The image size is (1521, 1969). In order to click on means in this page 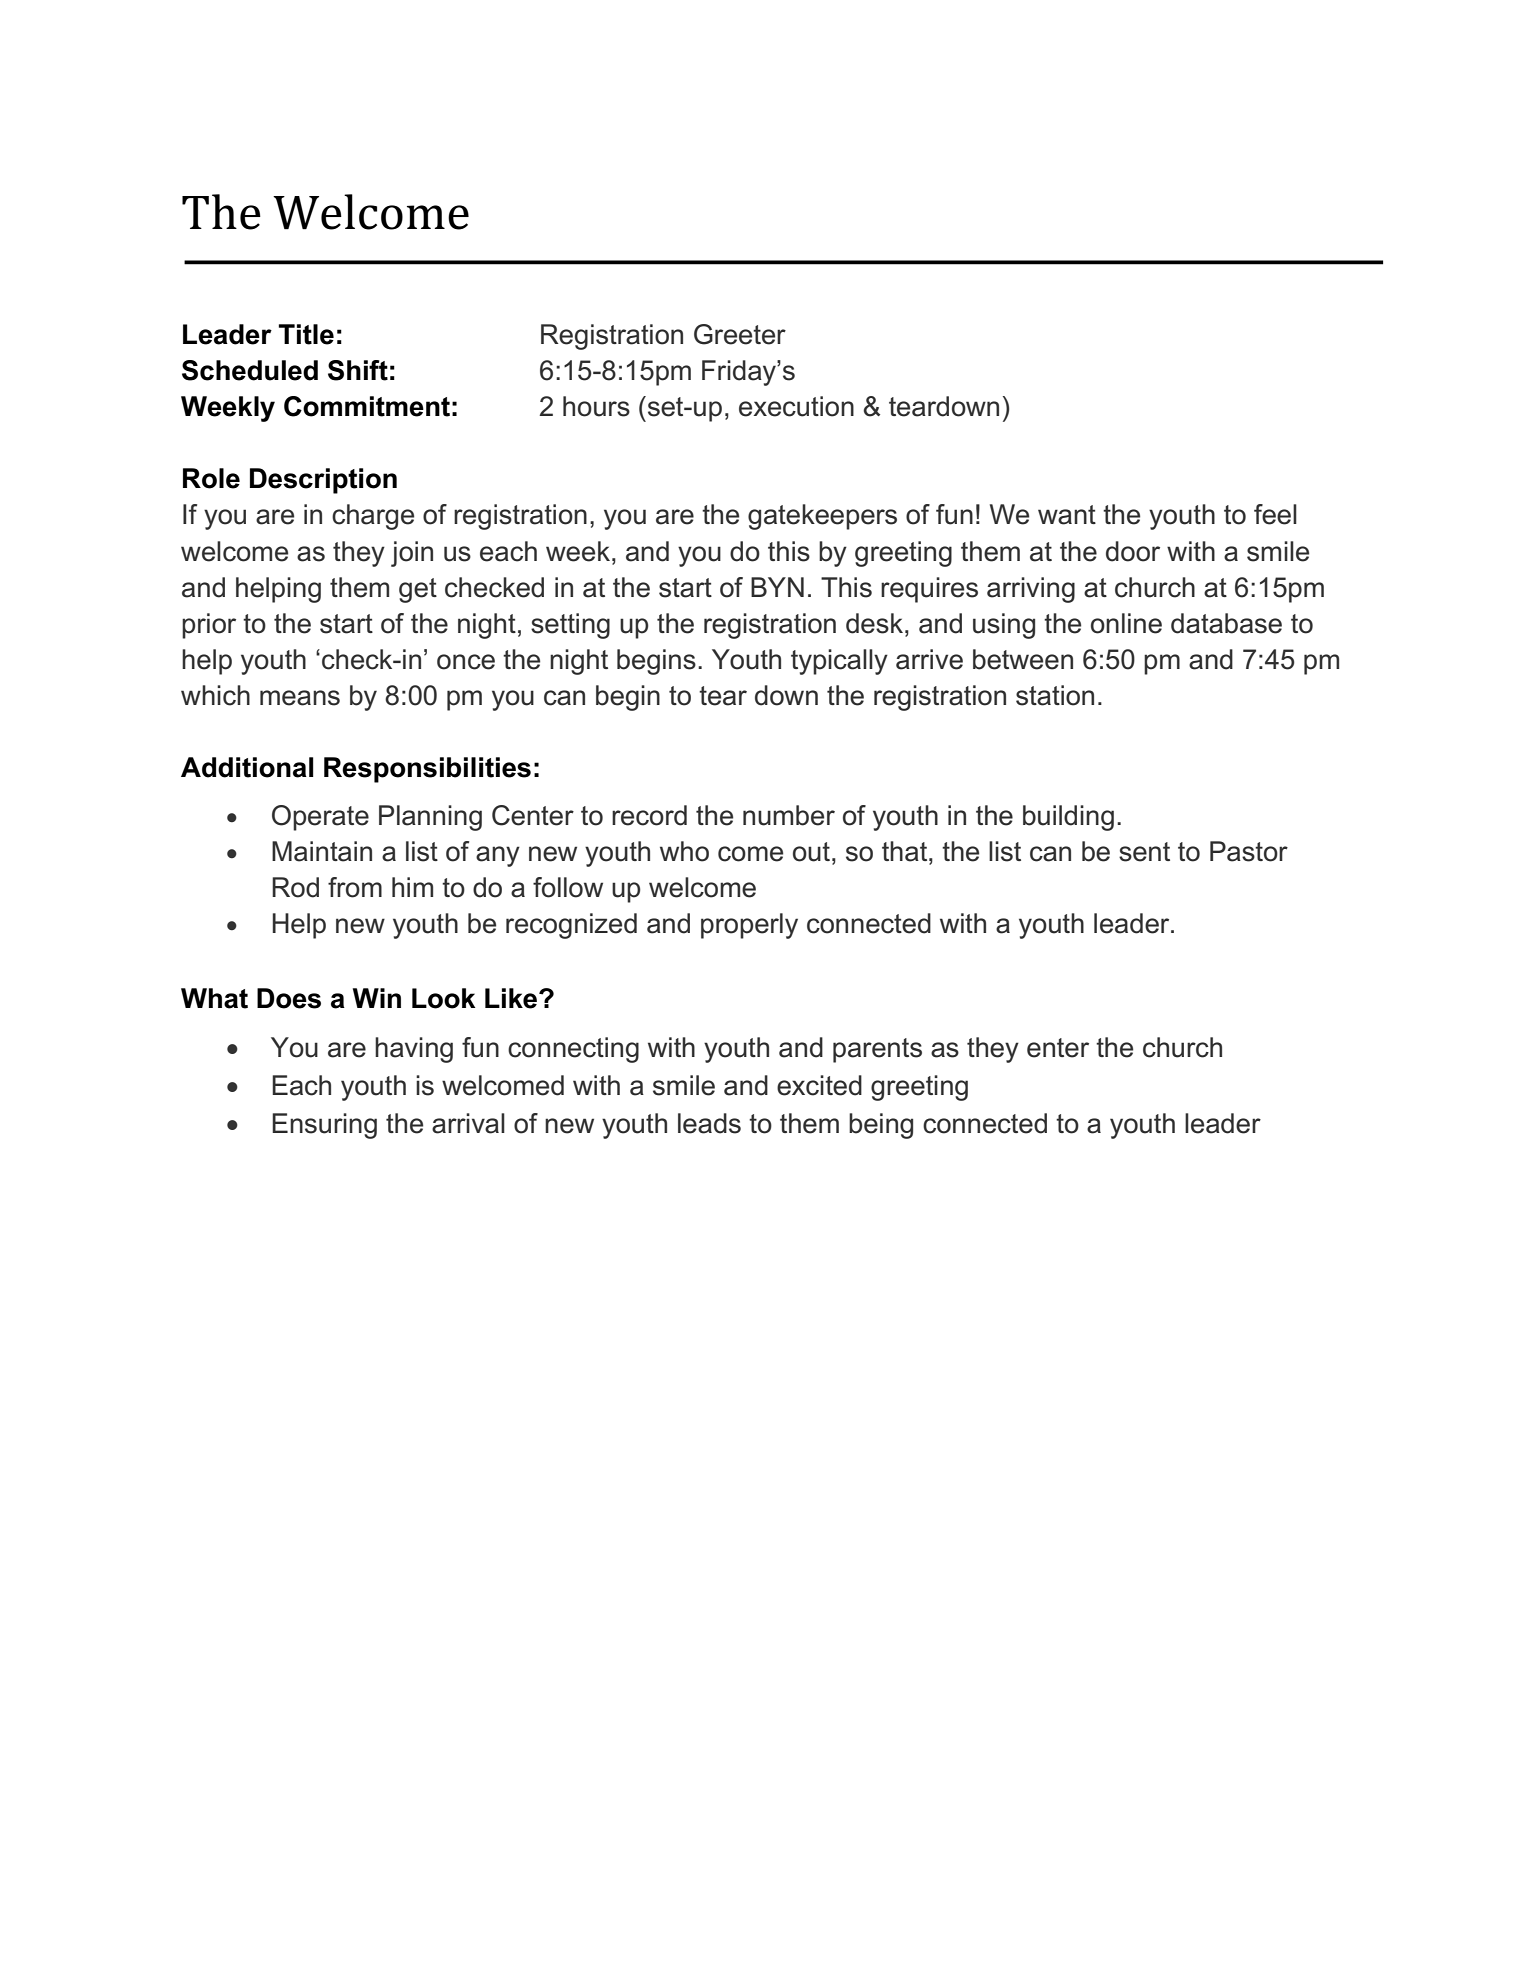, I will do `click(300, 698)`.
